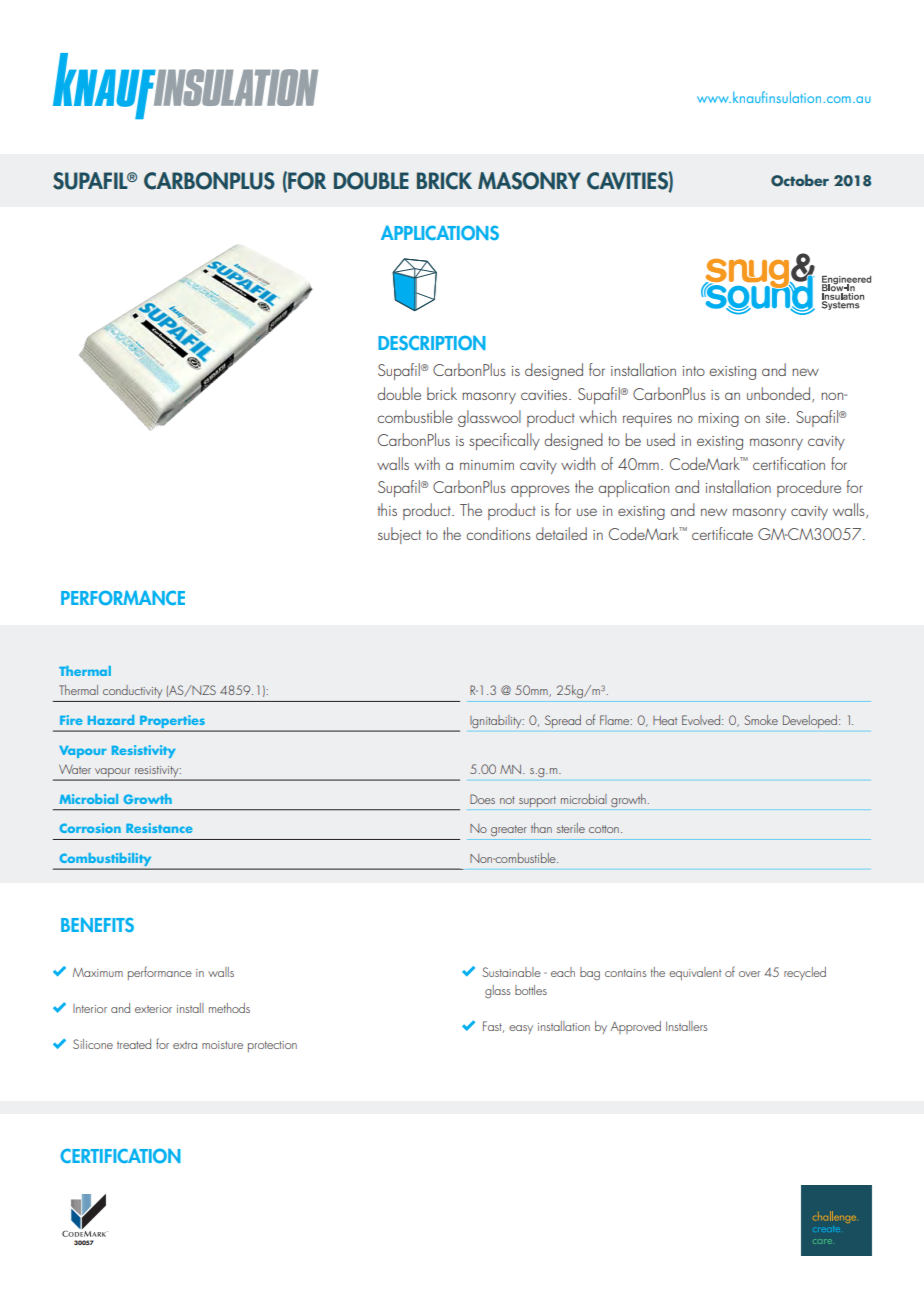 This screenshot has height=1308, width=924. What do you see at coordinates (432, 342) in the screenshot?
I see `DESCRIPTION` at bounding box center [432, 342].
